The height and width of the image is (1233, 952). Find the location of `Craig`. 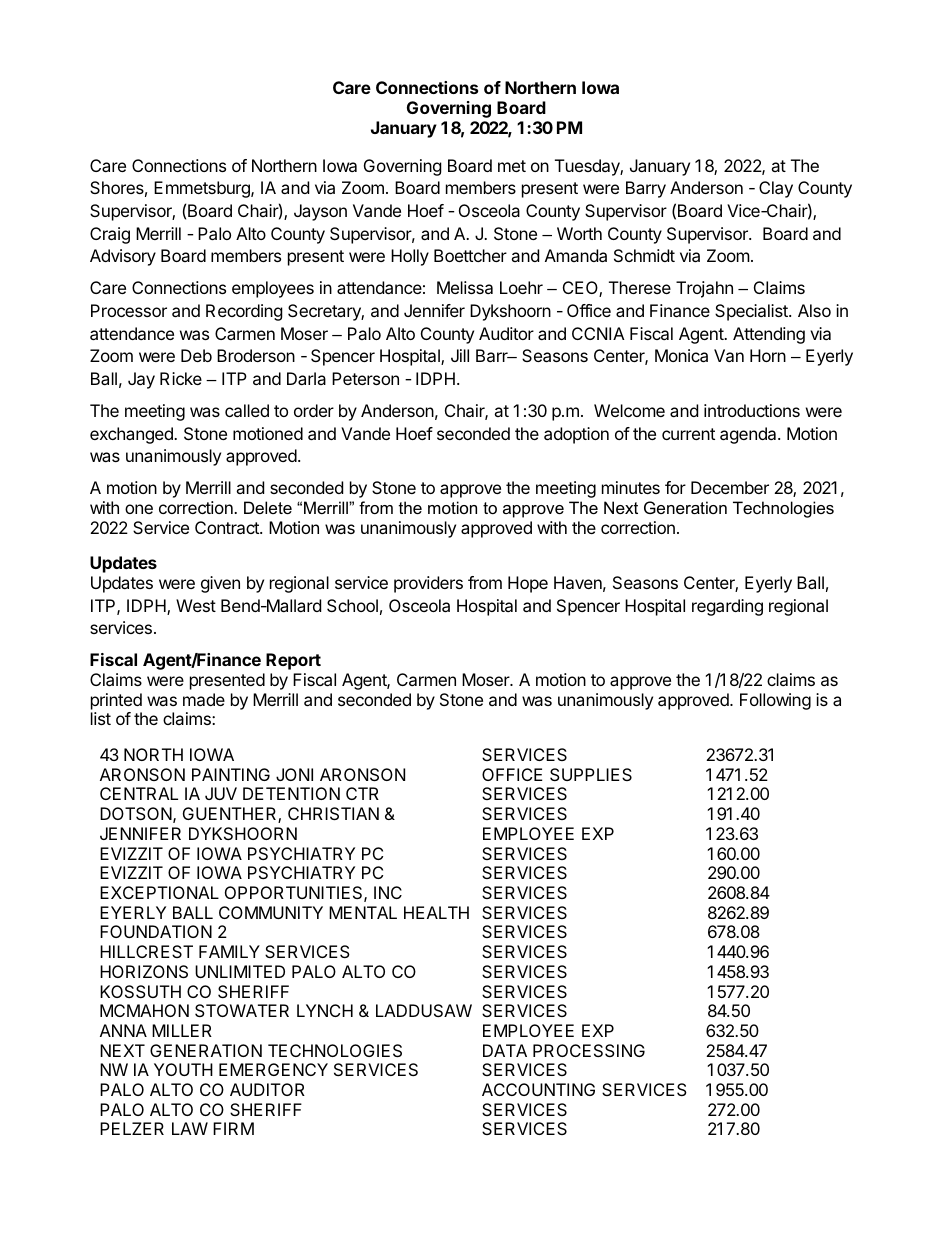

Craig is located at coordinates (110, 235).
